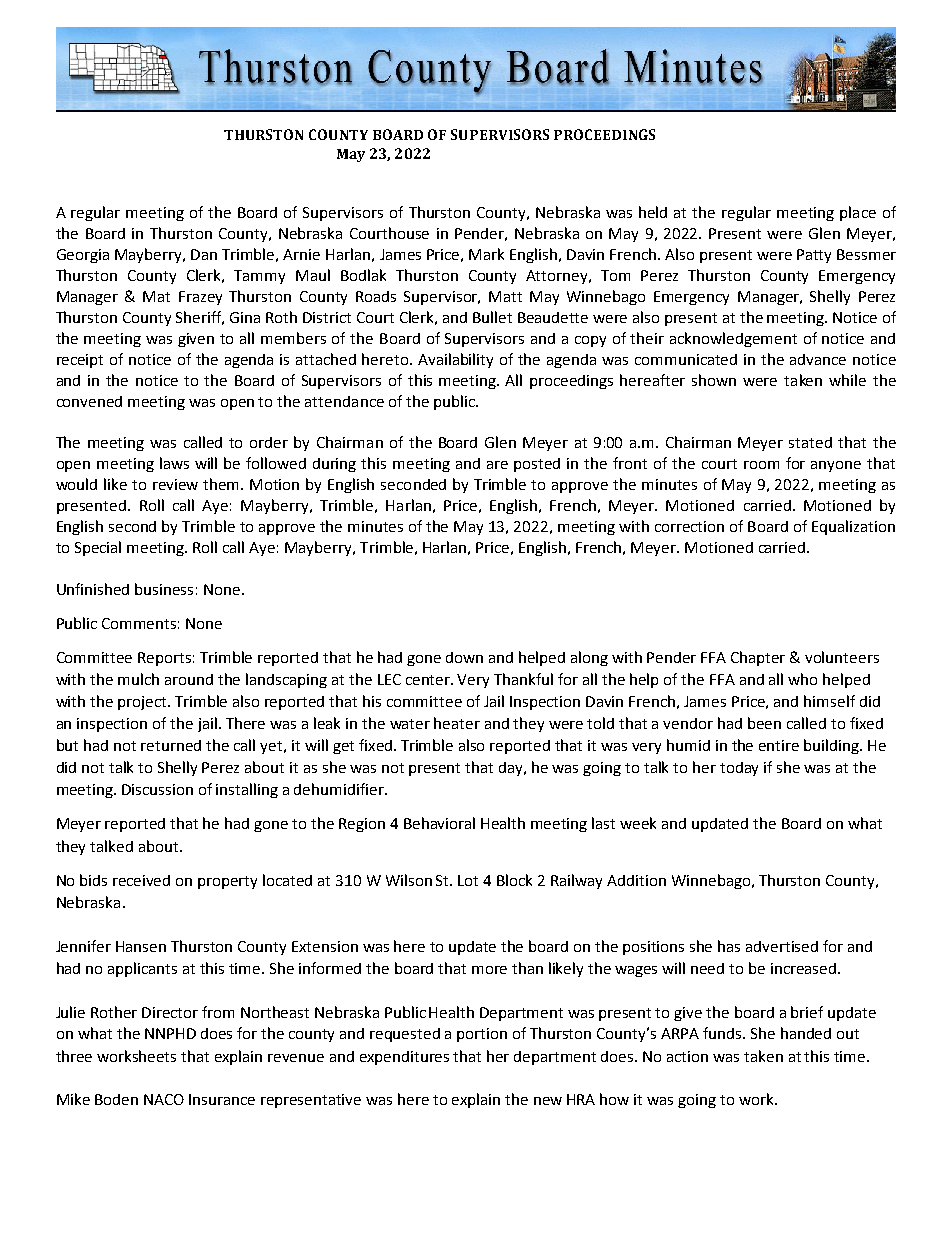 This screenshot has width=952, height=1233. What do you see at coordinates (439, 823) in the screenshot?
I see `Behavioral` at bounding box center [439, 823].
